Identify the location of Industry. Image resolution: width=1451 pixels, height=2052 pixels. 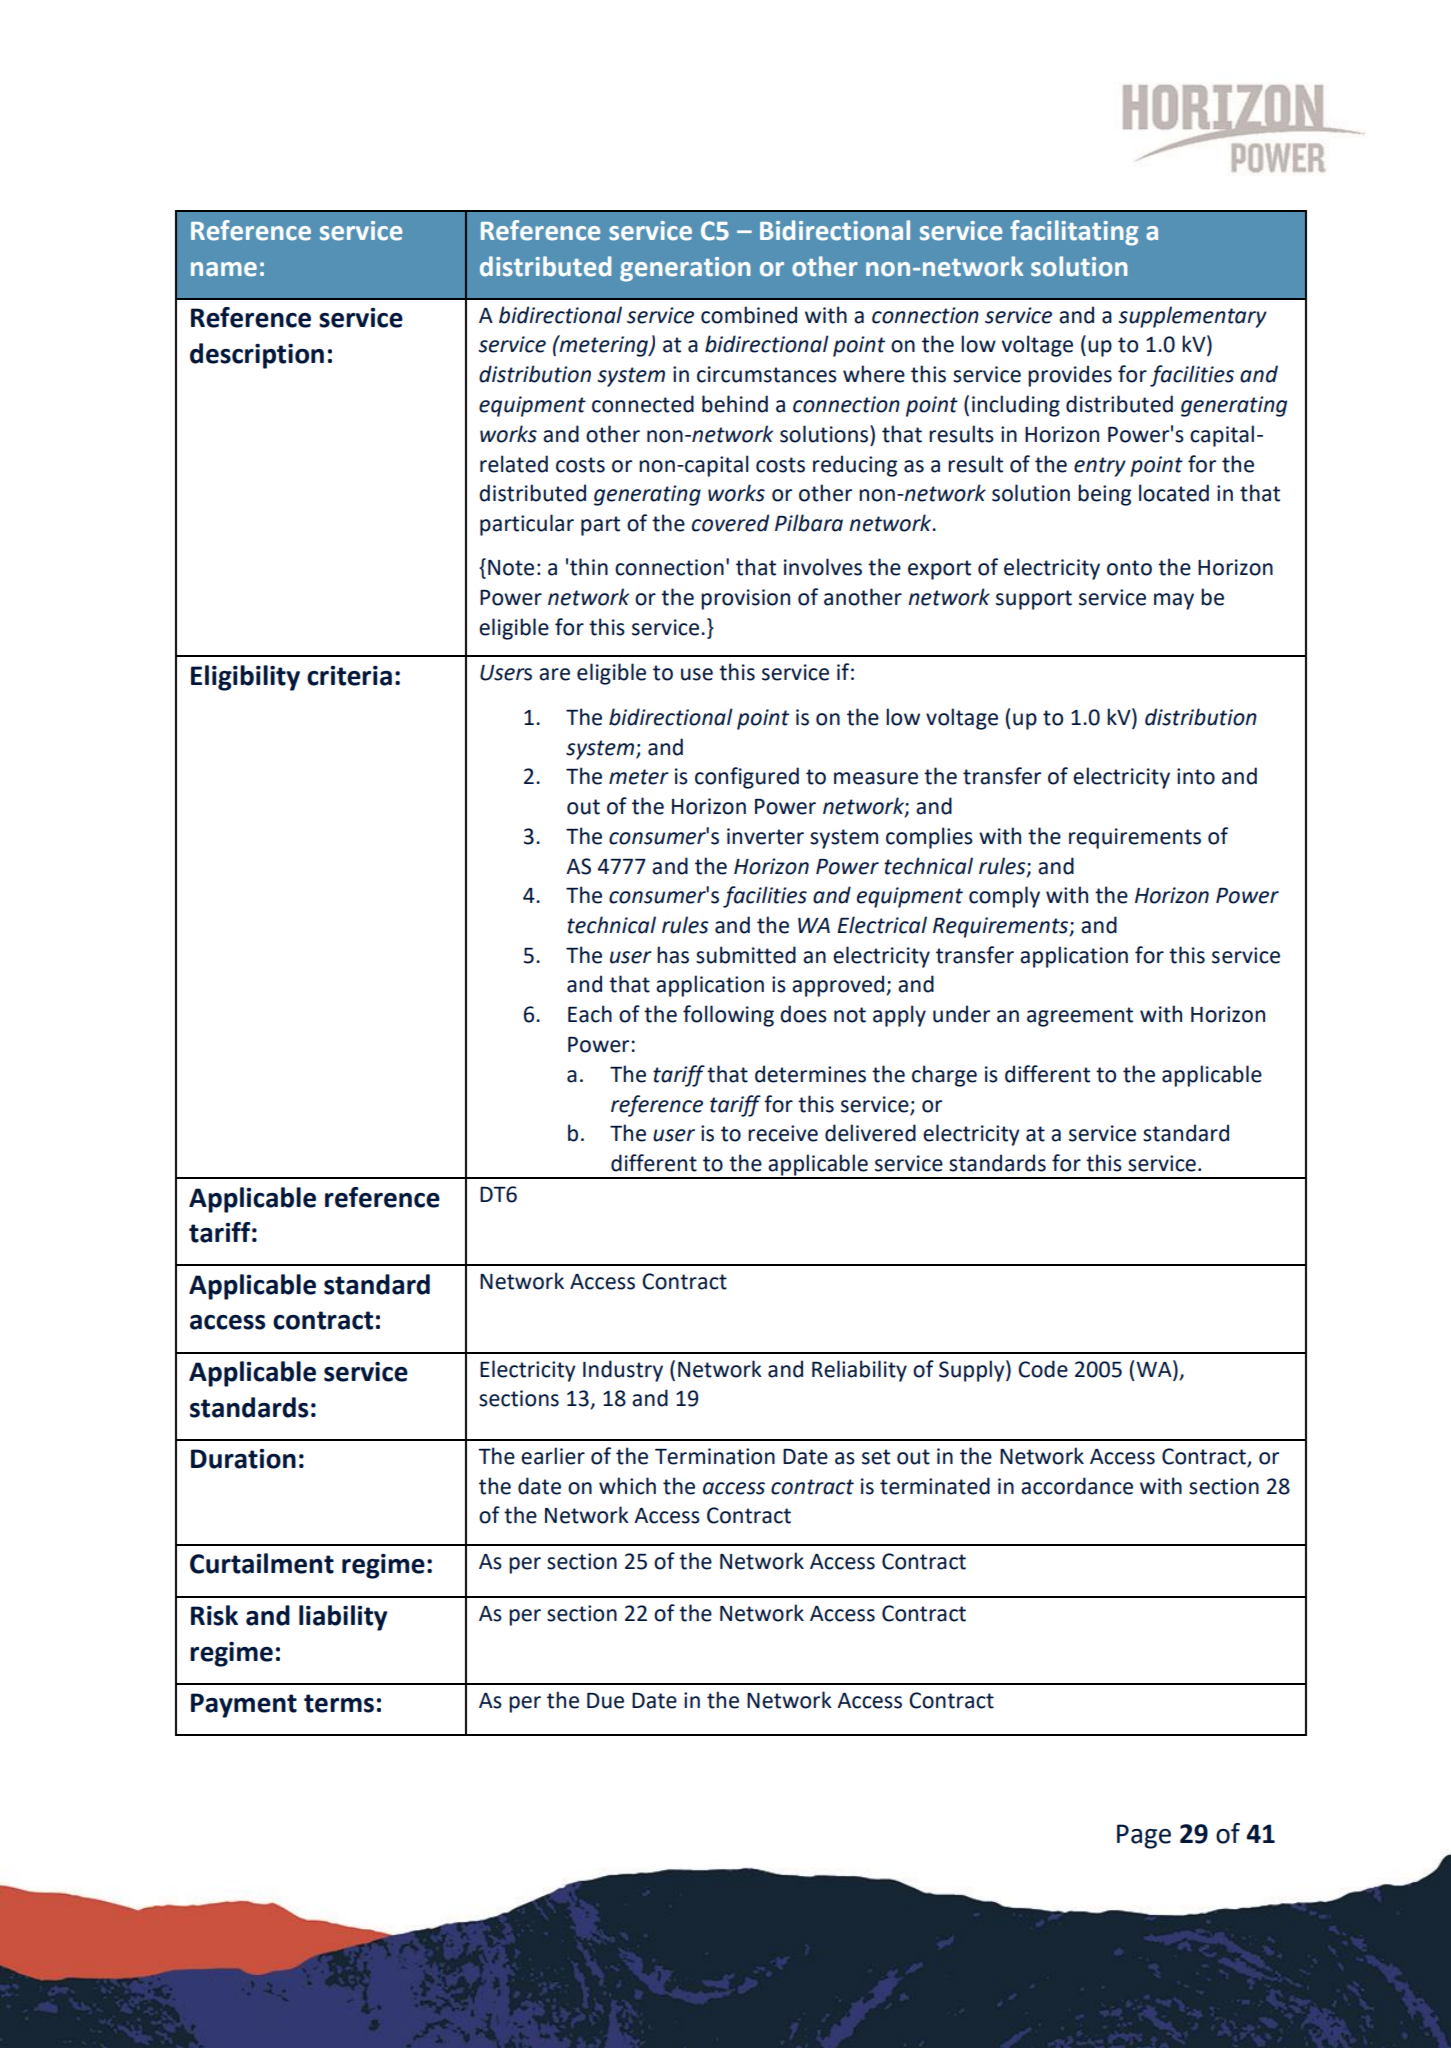
(623, 1371).
